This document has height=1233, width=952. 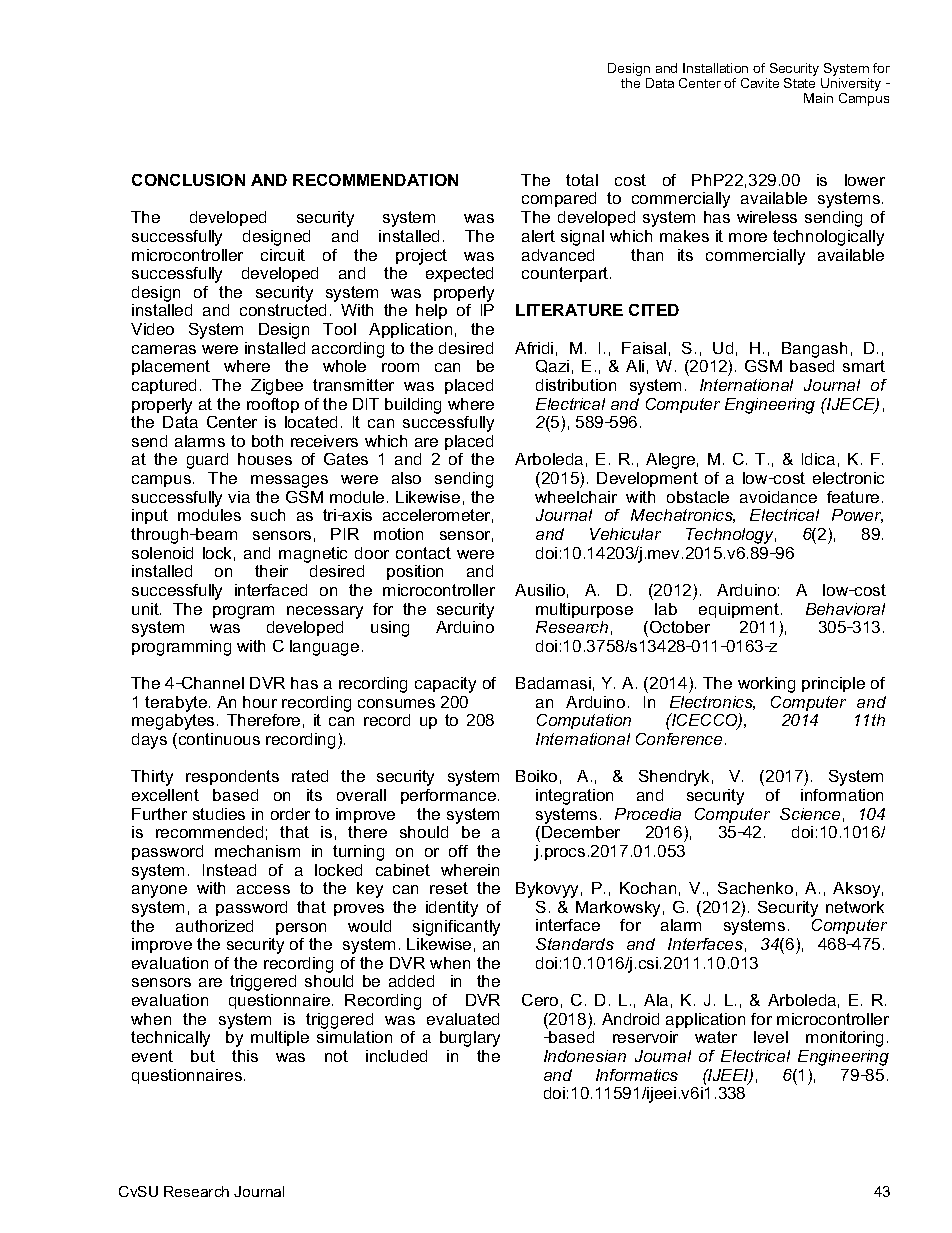 I want to click on CONCLUSION, so click(x=188, y=180).
